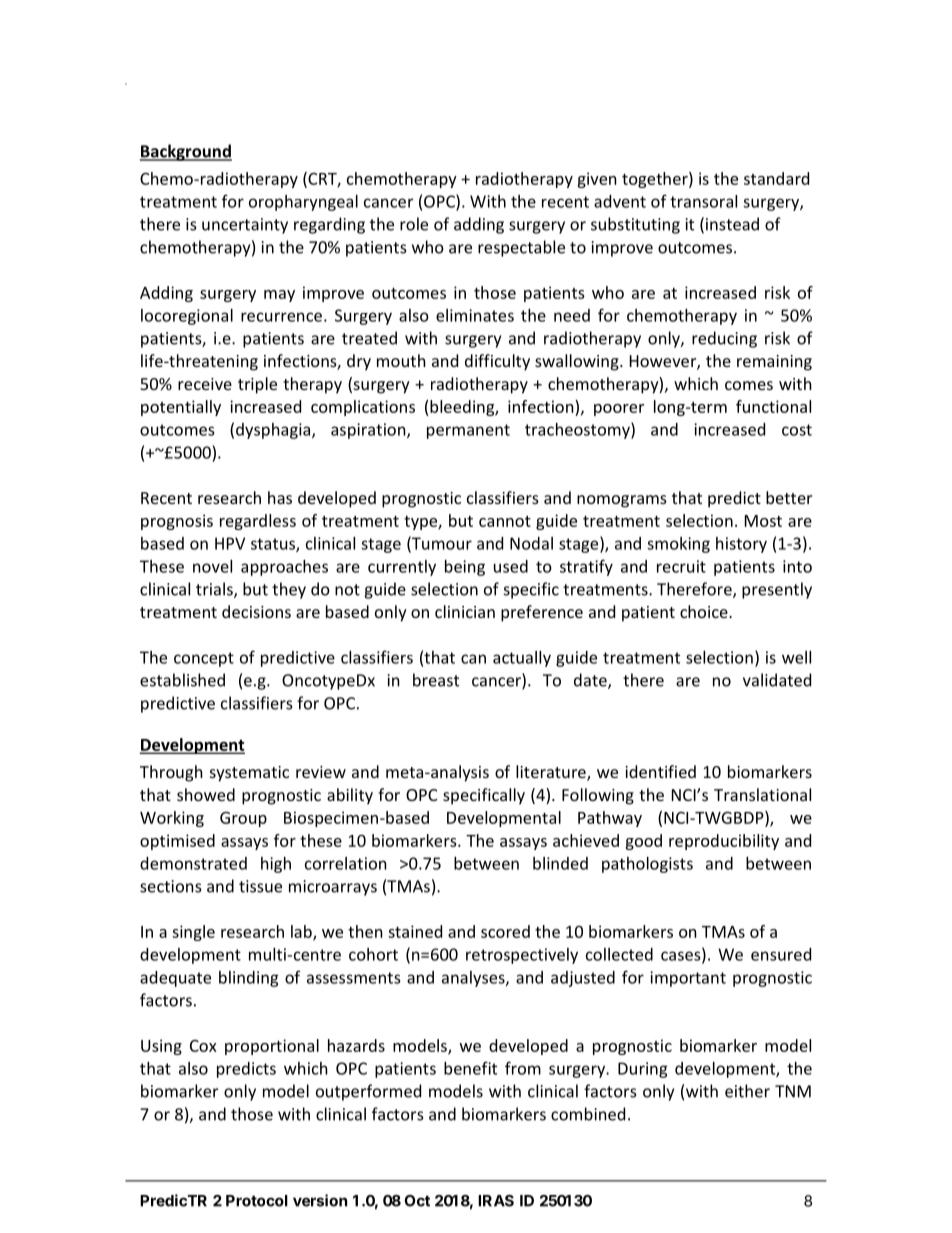 This page has width=952, height=1233. Describe the element at coordinates (796, 657) in the page. I see `well` at that location.
